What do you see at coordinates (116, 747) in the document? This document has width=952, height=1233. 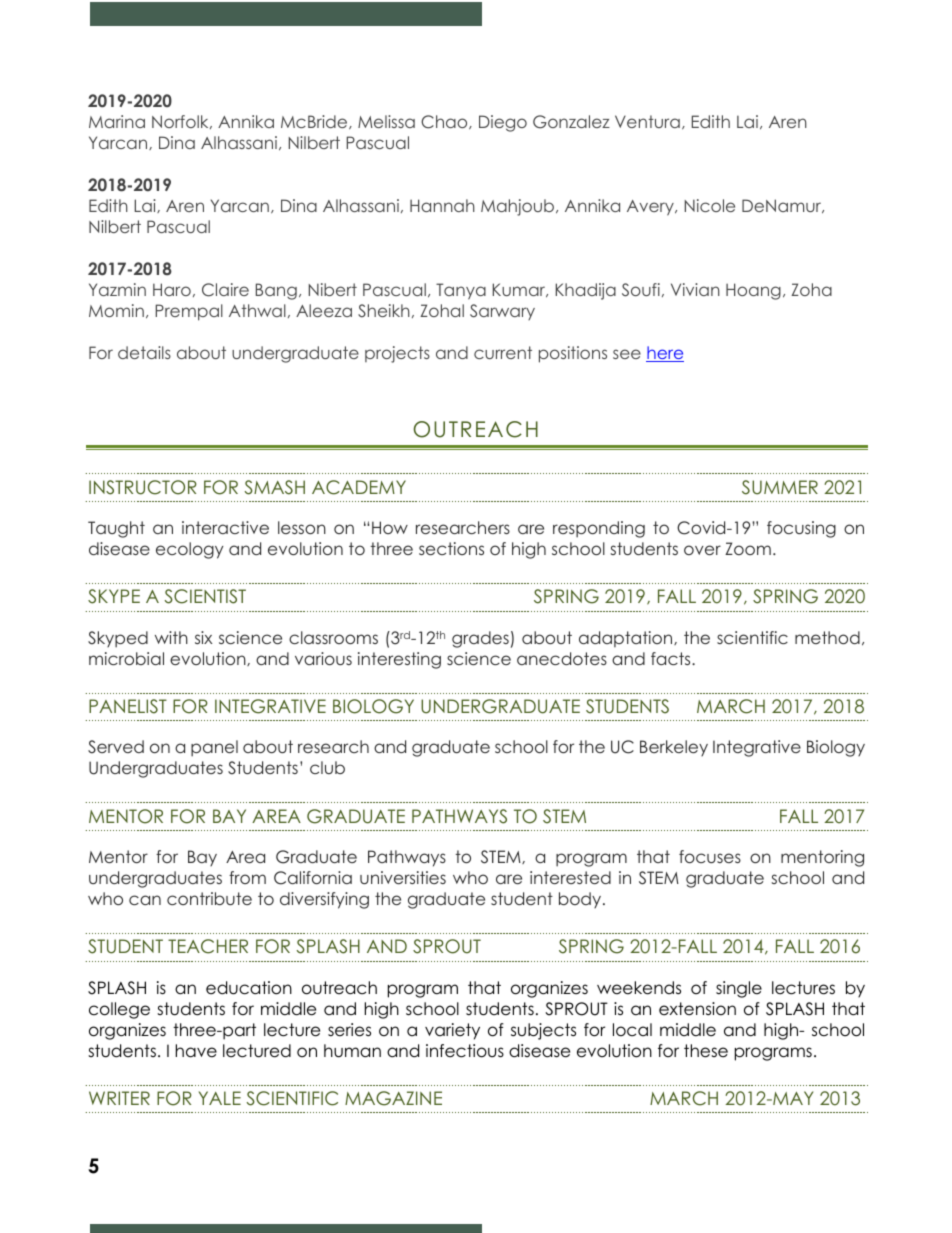 I see `Served` at bounding box center [116, 747].
